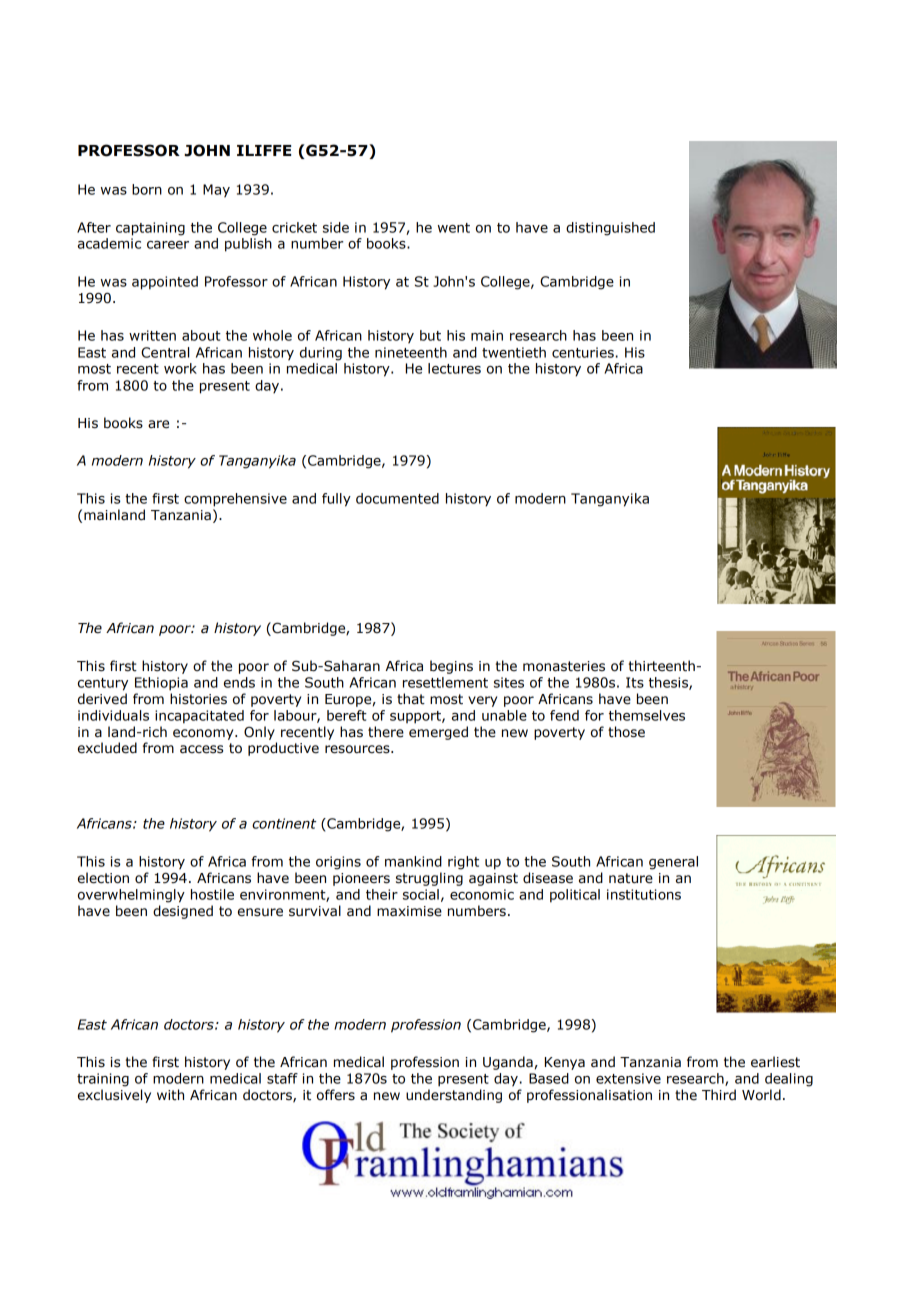 This screenshot has width=924, height=1308. I want to click on distinguished, so click(610, 229).
